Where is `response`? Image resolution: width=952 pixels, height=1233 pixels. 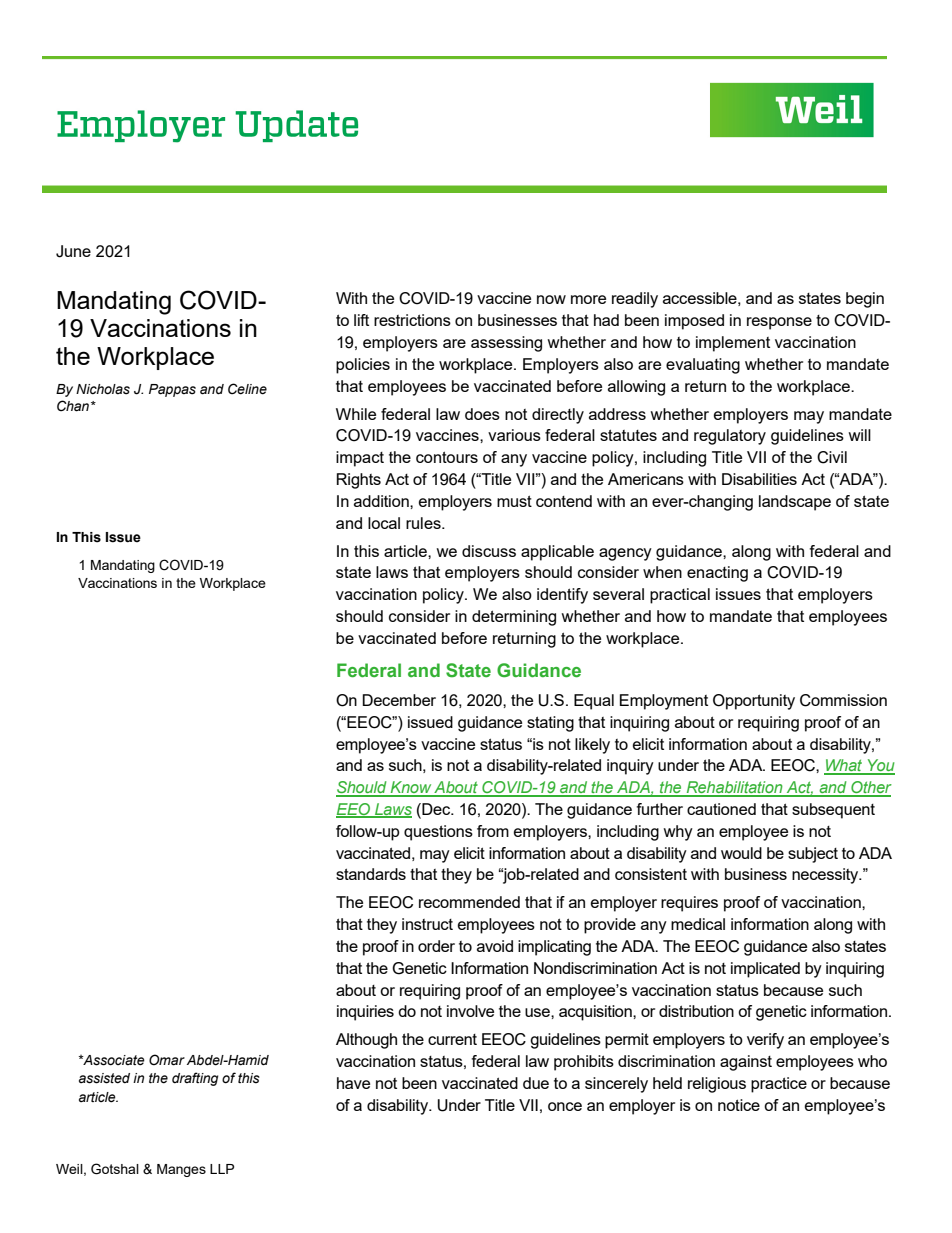
response is located at coordinates (779, 323).
